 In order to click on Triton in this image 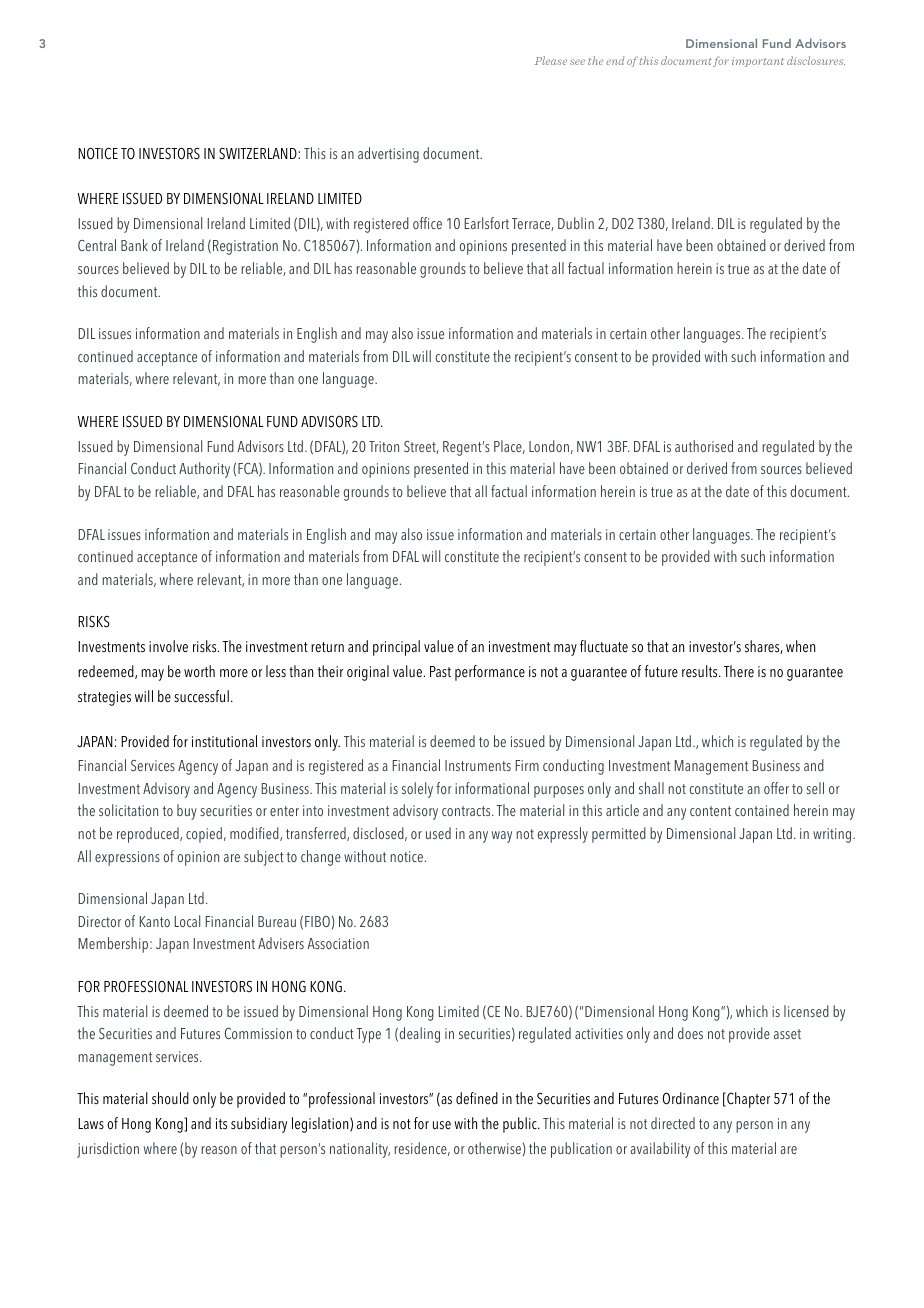, I will do `click(384, 446)`.
